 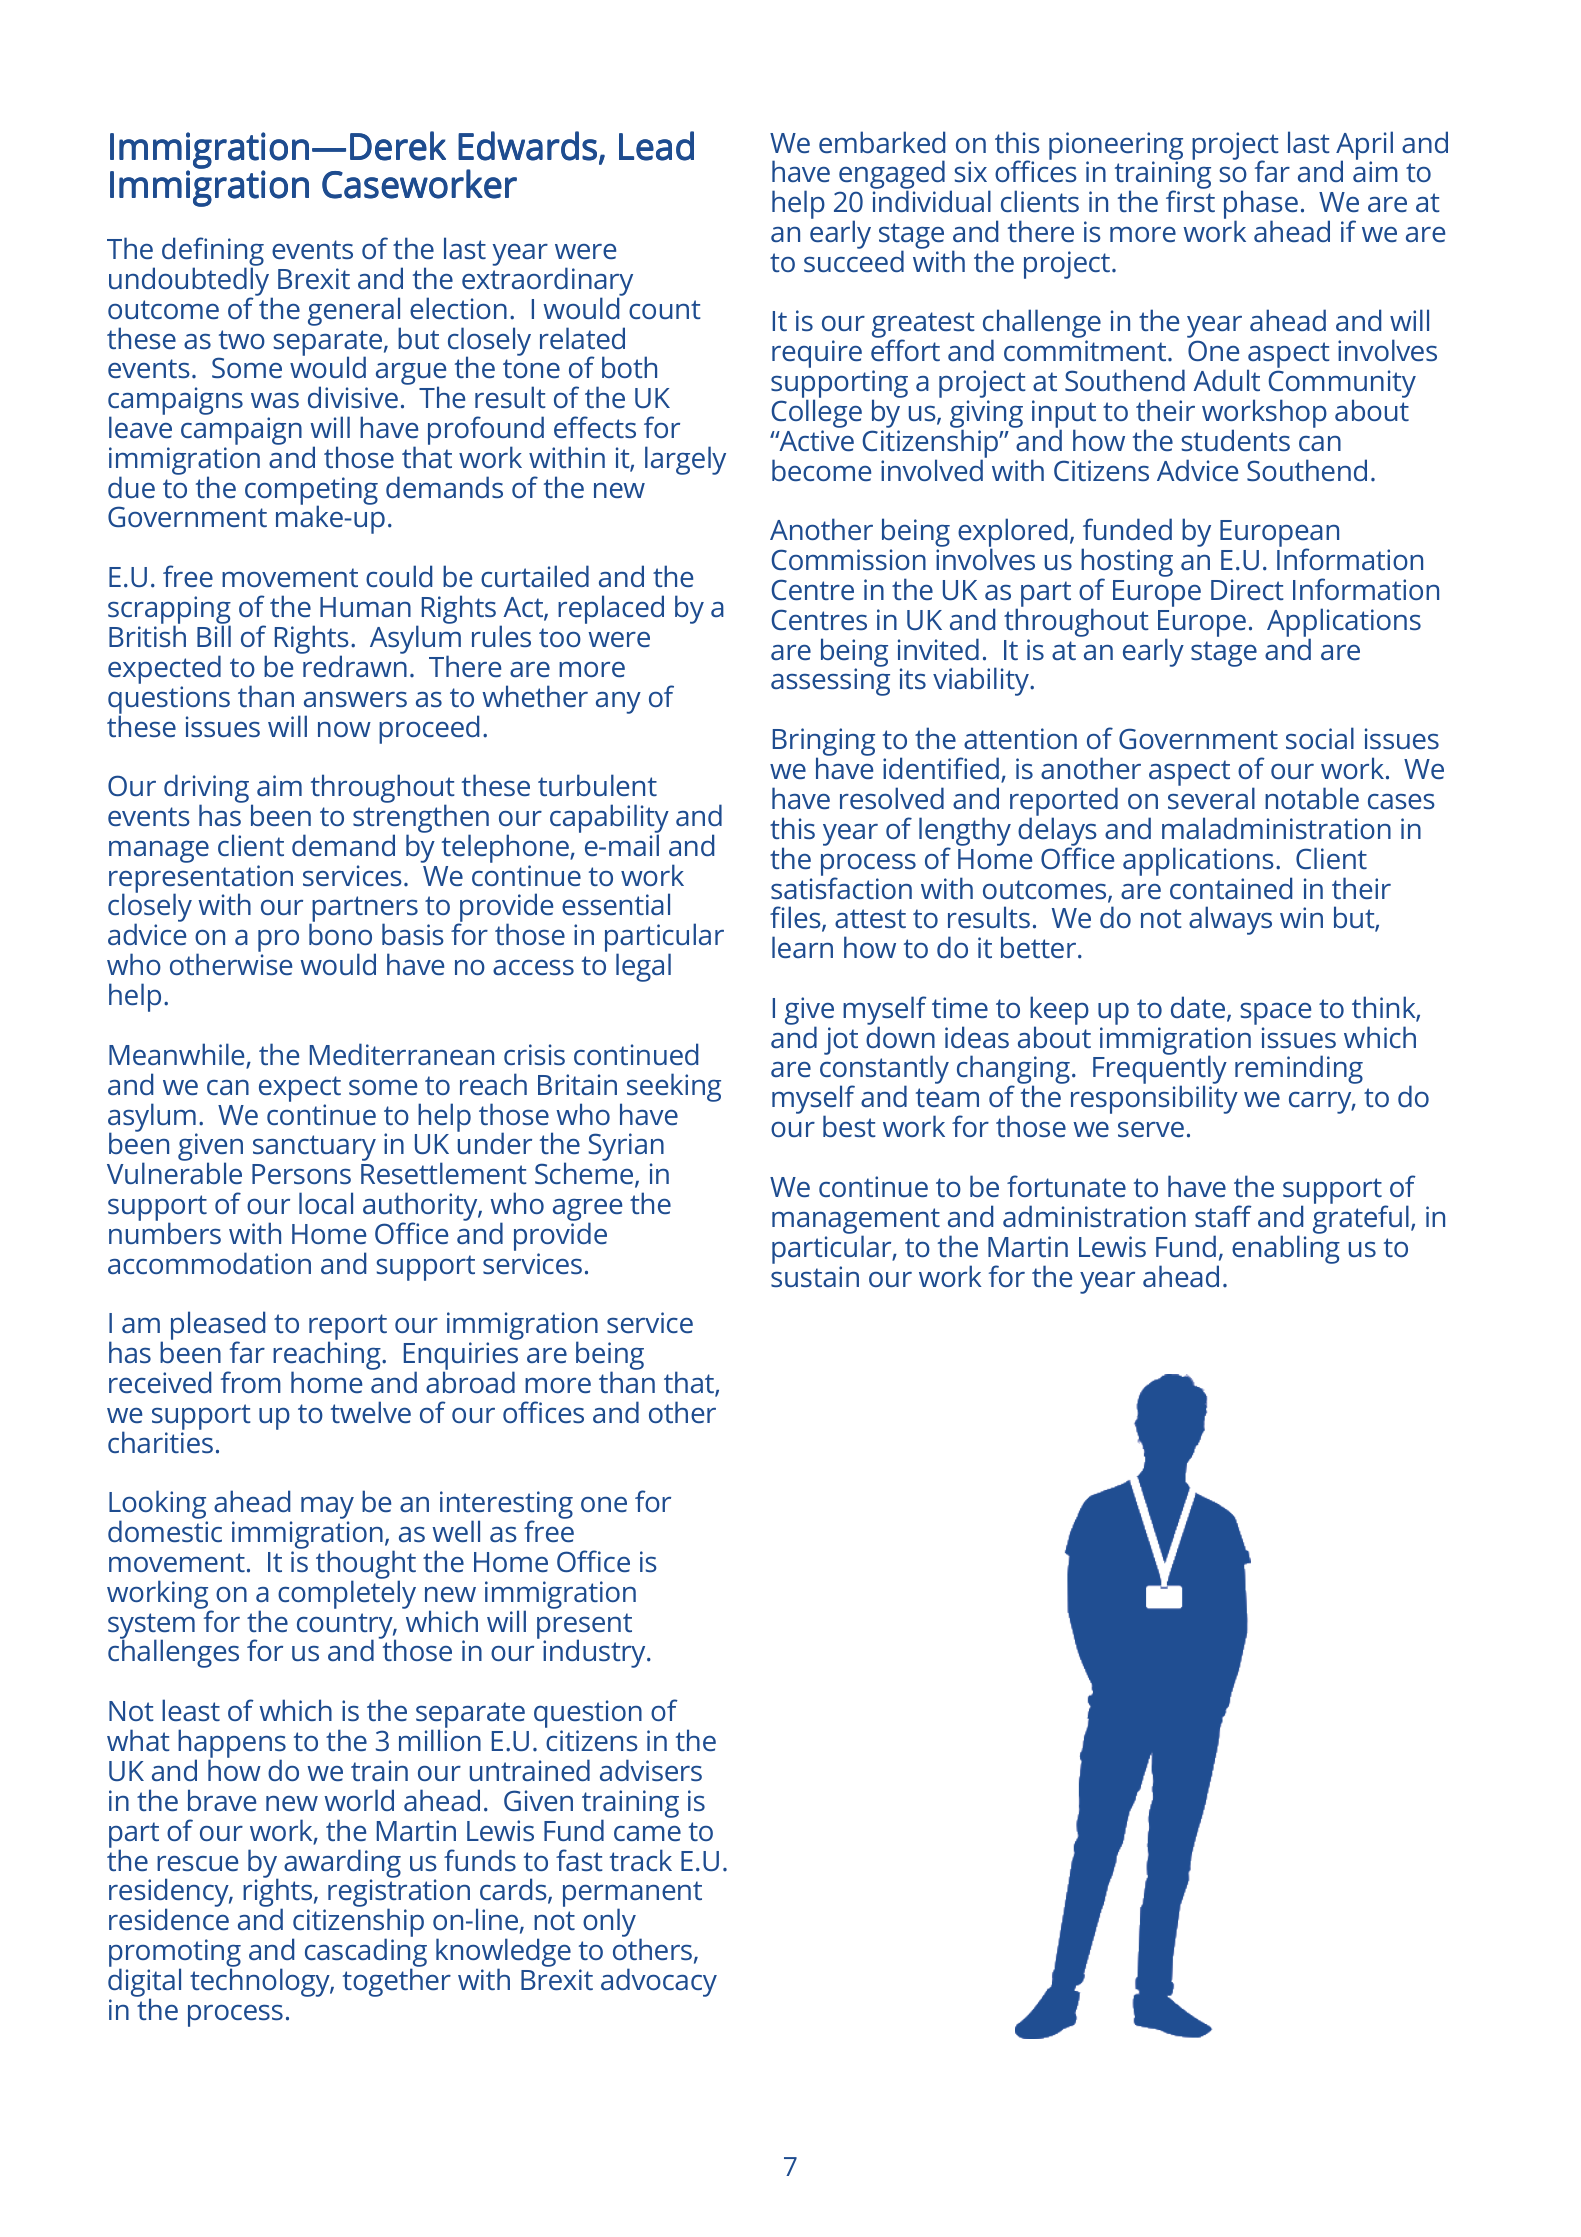 What do you see at coordinates (854, 260) in the image?
I see `succeed` at bounding box center [854, 260].
